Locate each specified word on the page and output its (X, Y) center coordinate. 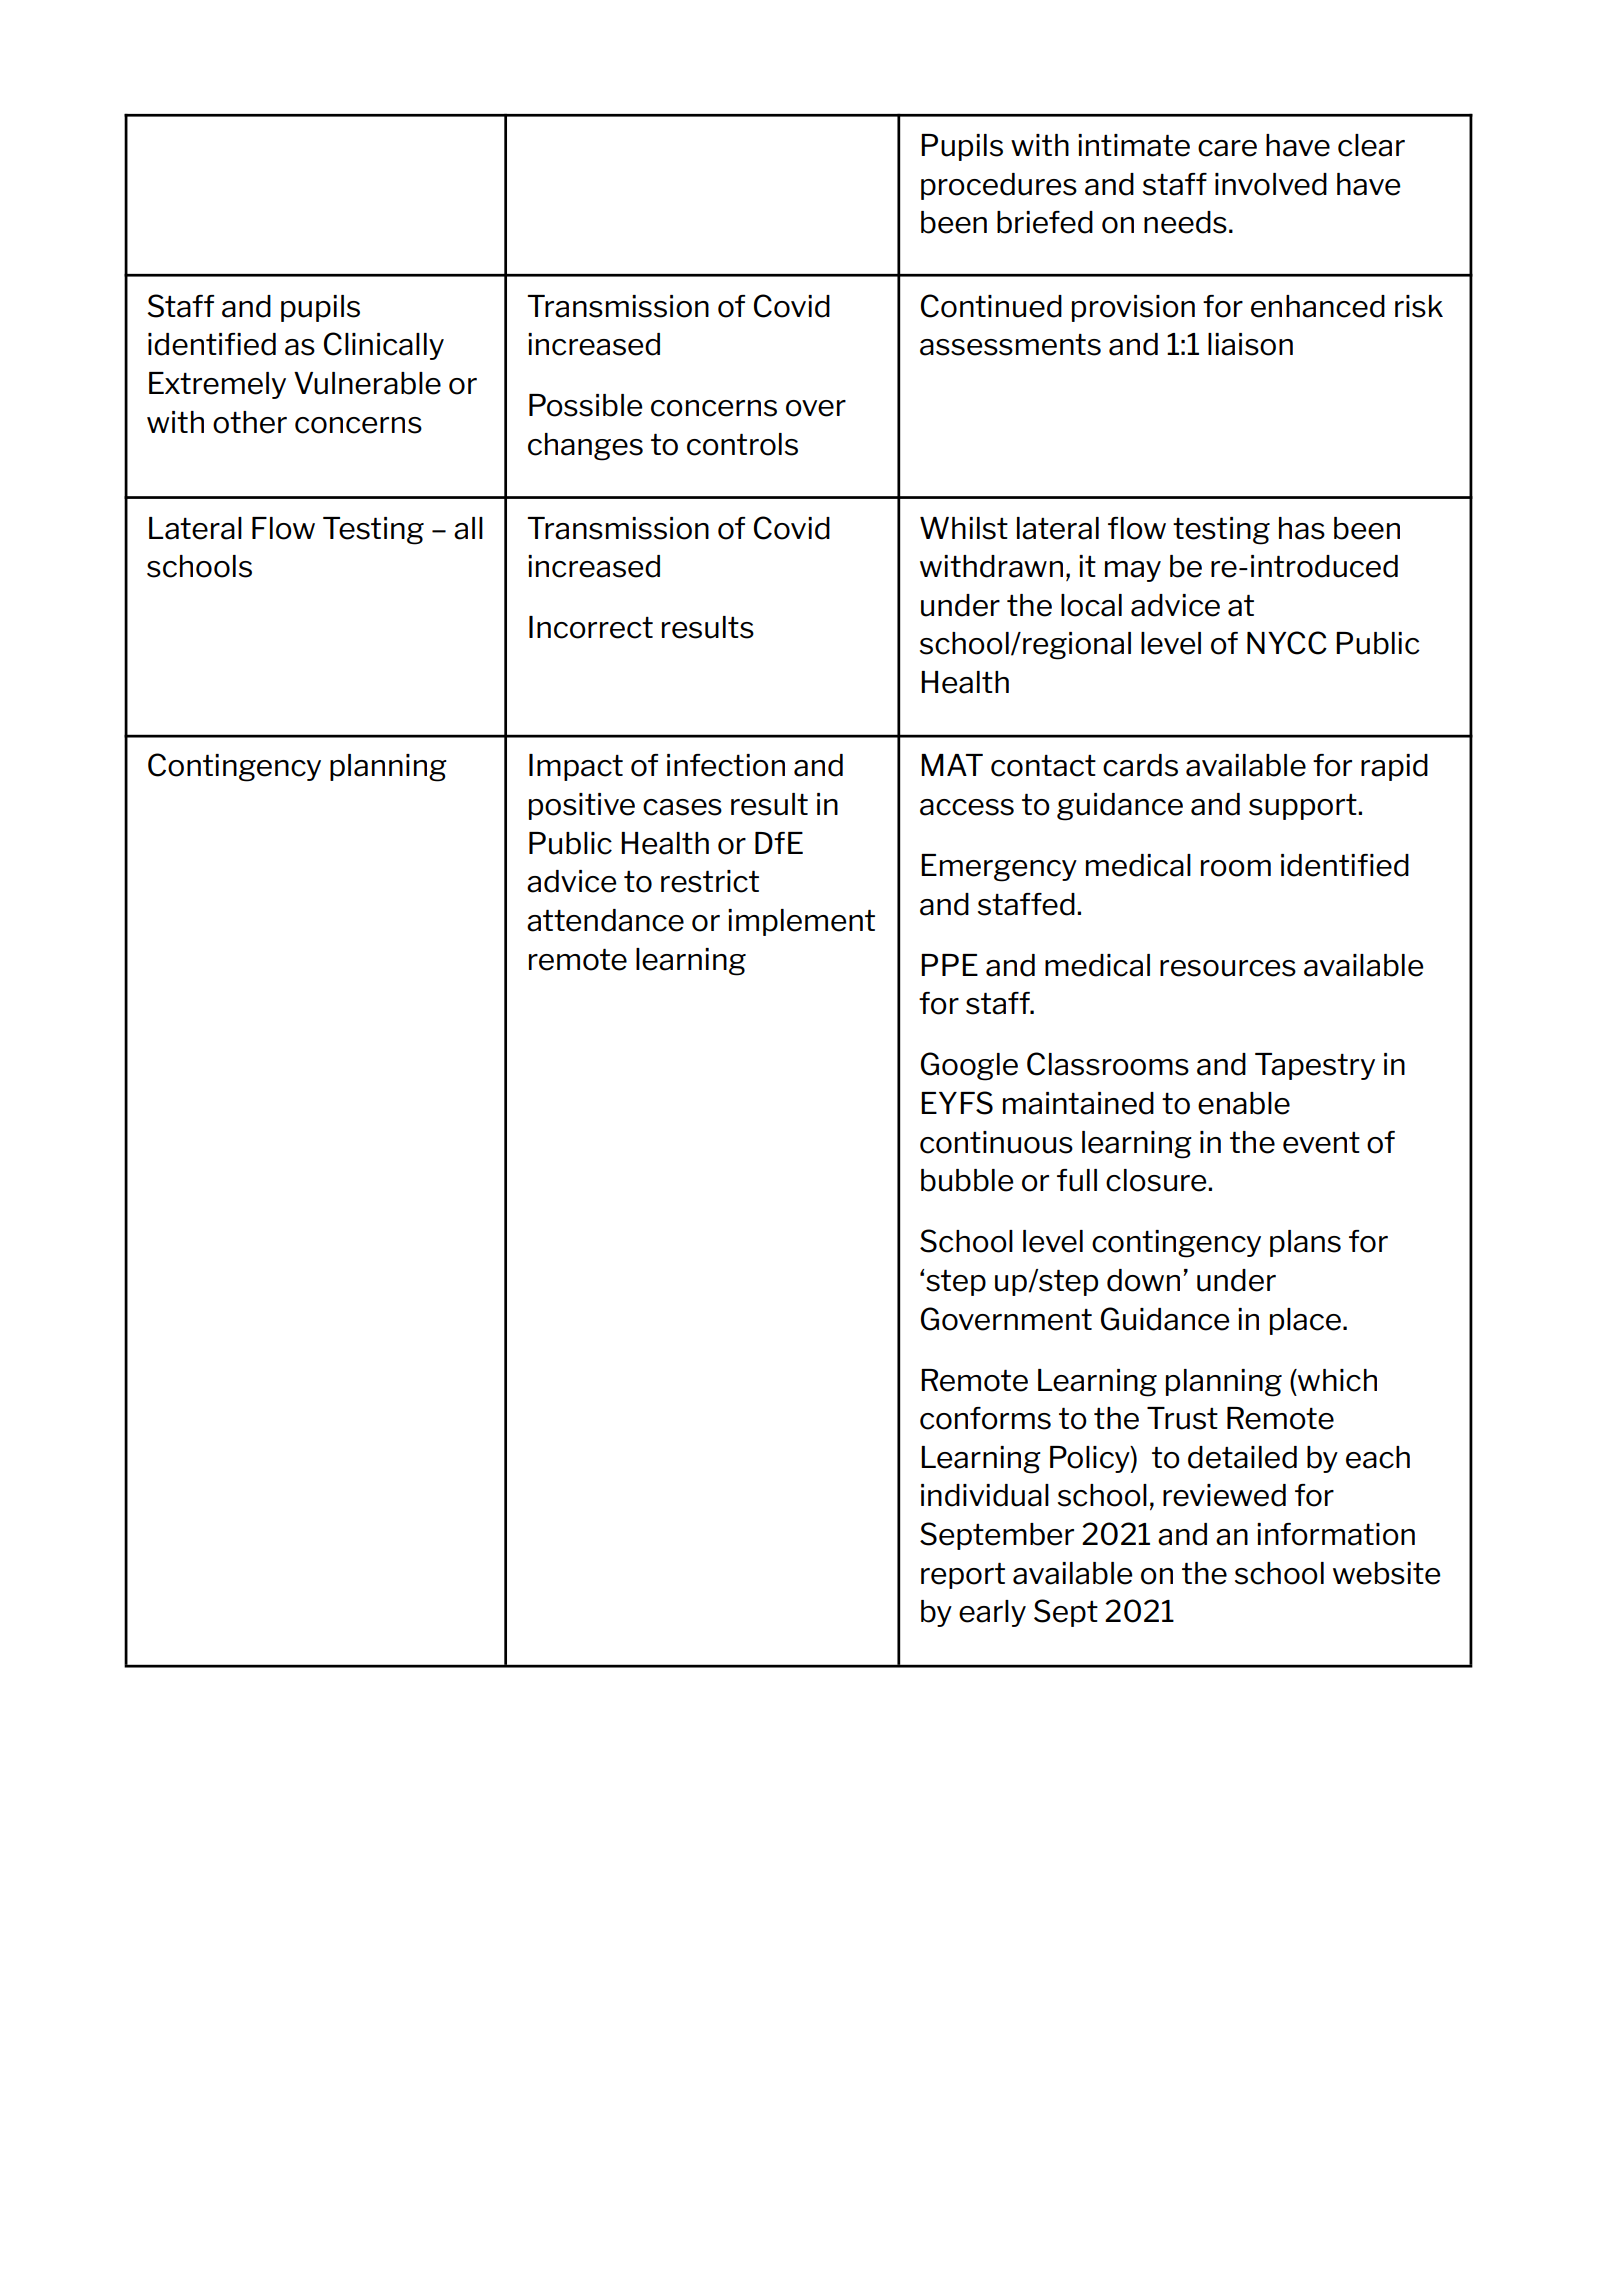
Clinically (384, 346)
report (963, 1575)
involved (1271, 184)
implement (801, 922)
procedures (999, 186)
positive (582, 806)
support (1304, 807)
